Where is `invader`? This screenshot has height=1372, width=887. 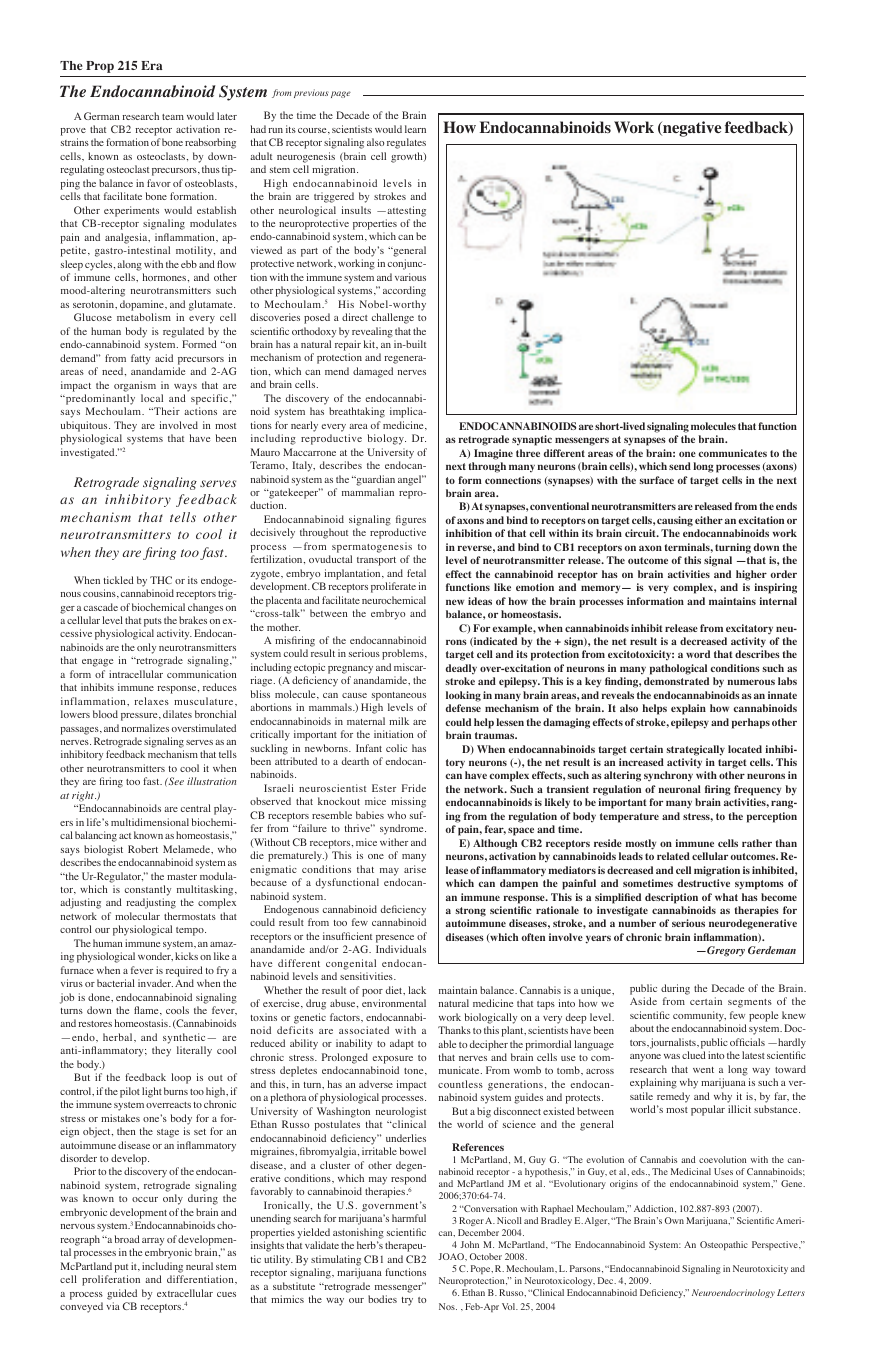 invader is located at coordinates (155, 983).
